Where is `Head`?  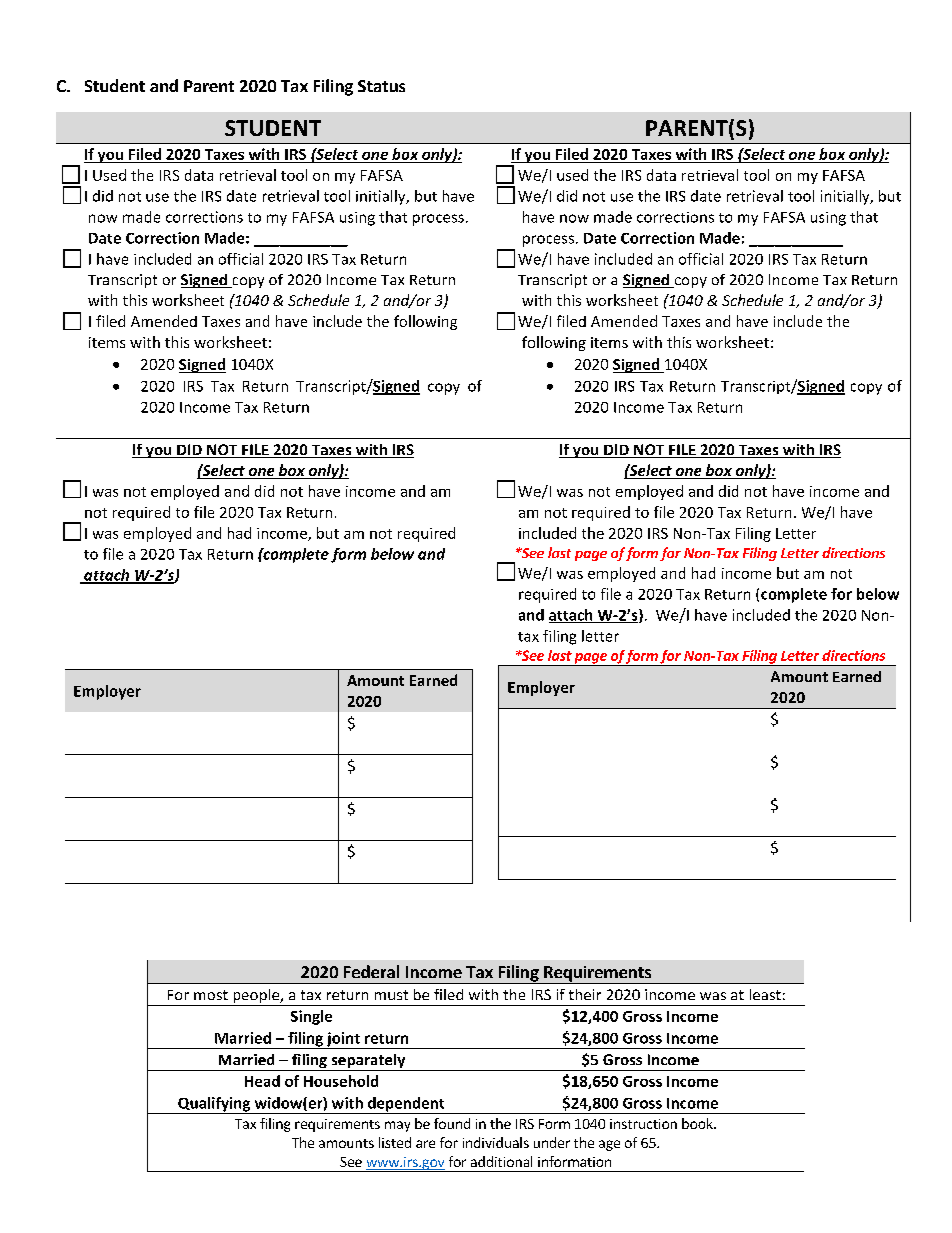
Head is located at coordinates (262, 1081).
